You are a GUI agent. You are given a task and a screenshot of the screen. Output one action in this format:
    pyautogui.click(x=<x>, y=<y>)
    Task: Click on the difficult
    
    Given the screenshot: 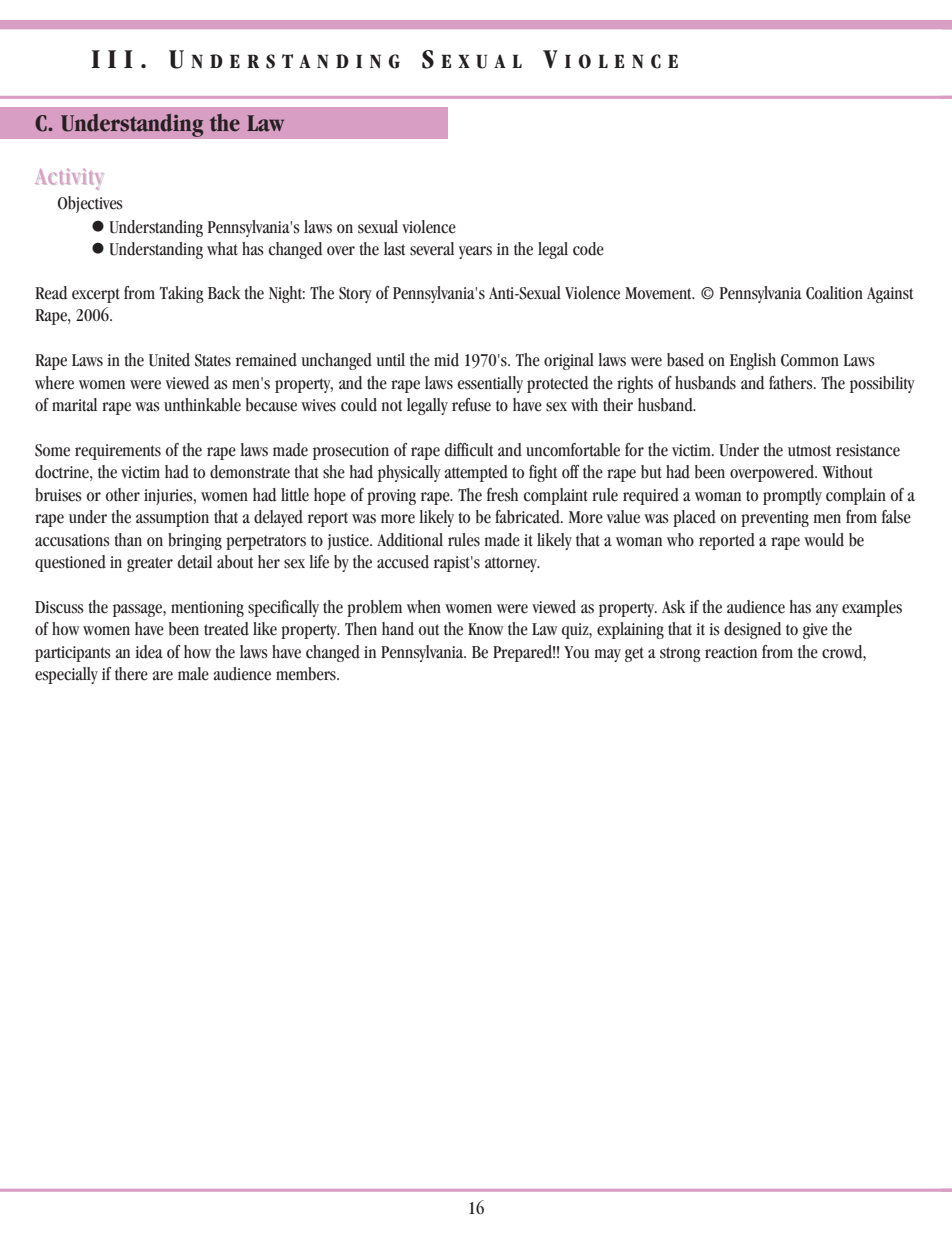 What is the action you would take?
    pyautogui.click(x=469, y=450)
